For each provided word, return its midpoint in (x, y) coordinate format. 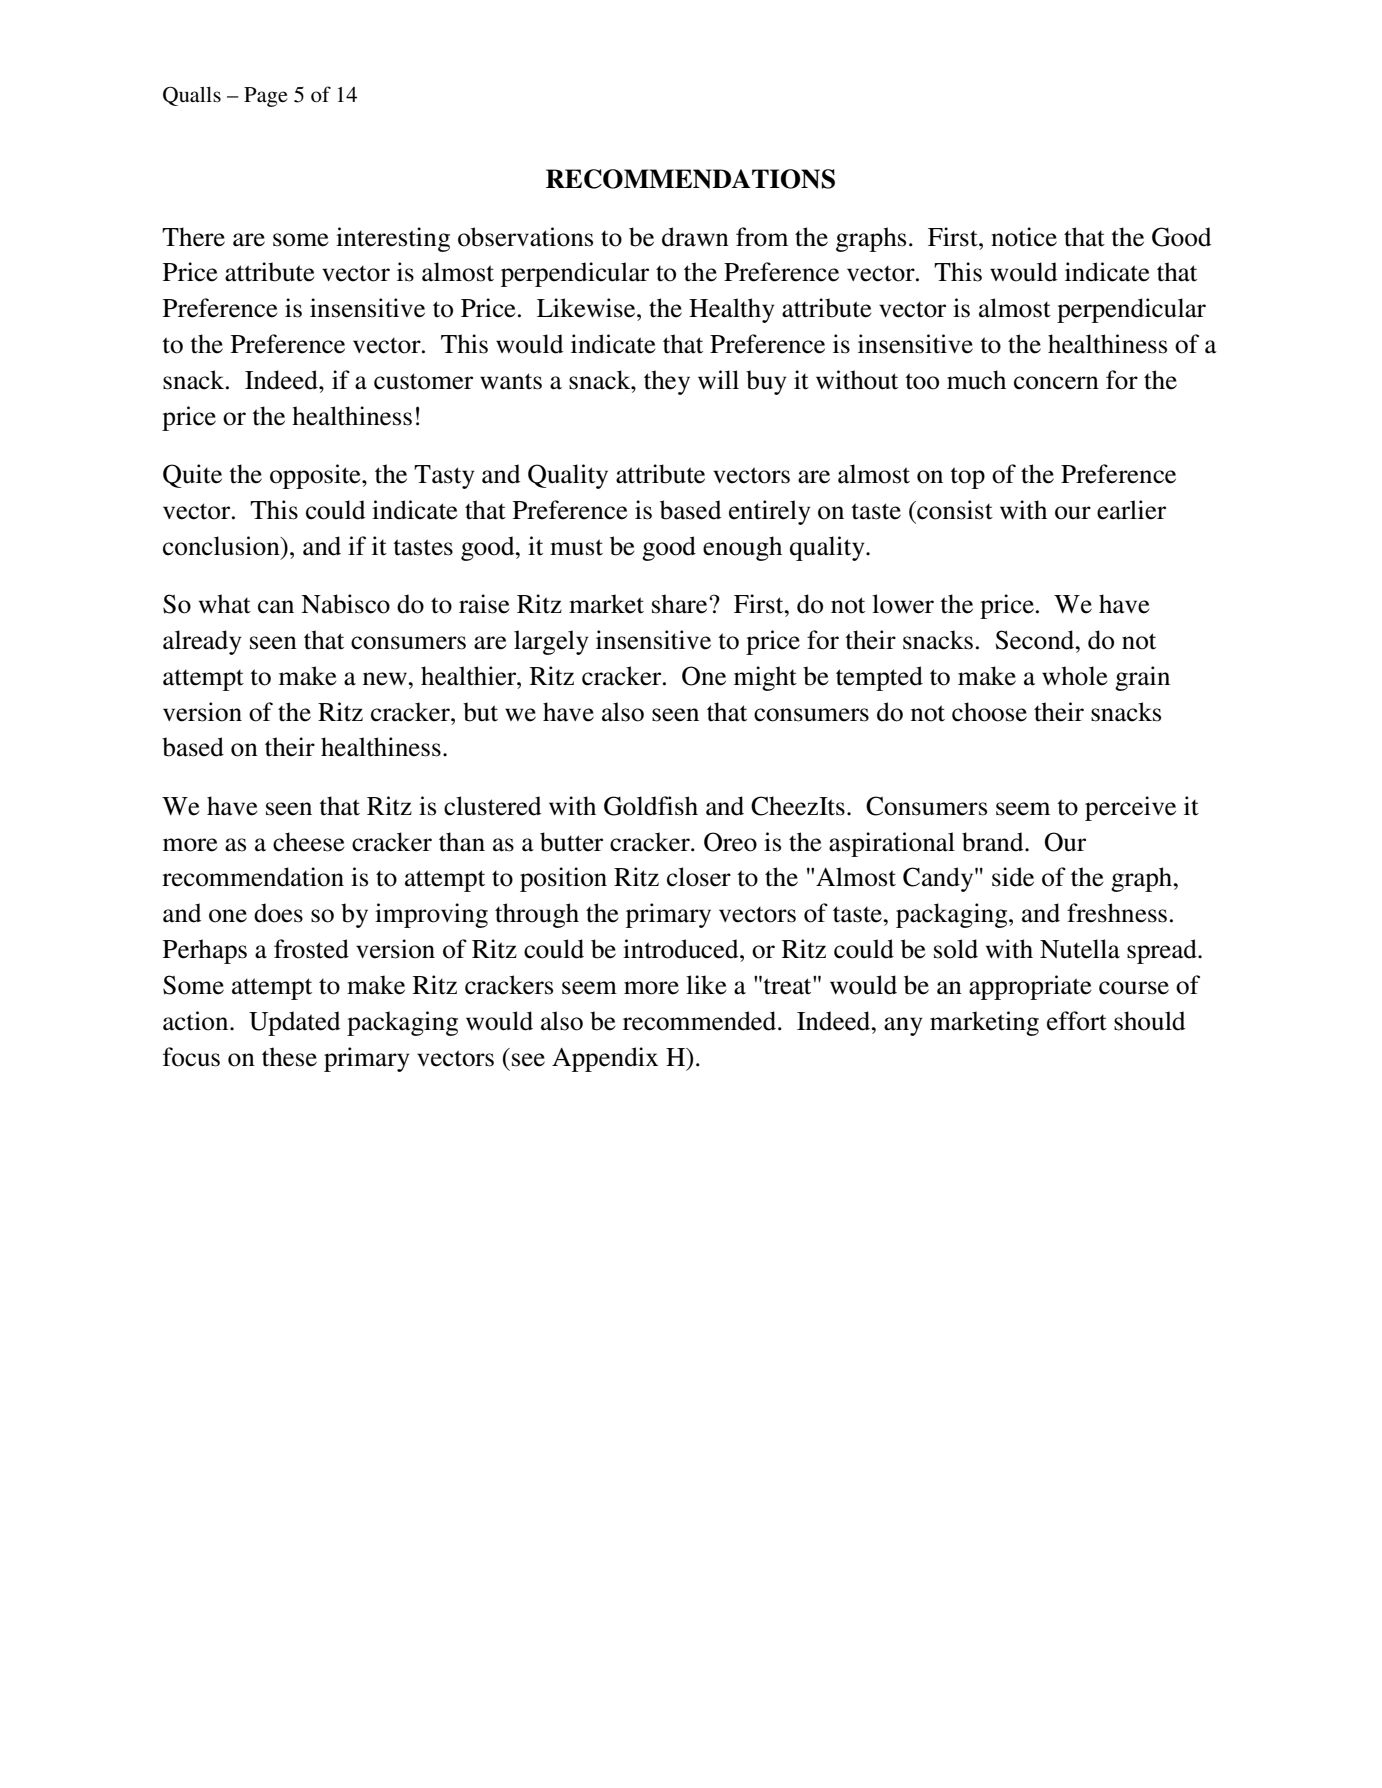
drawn (695, 237)
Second (1036, 640)
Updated (294, 1023)
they (667, 382)
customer (423, 381)
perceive (1130, 808)
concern (1056, 383)
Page (266, 97)
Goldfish (651, 806)
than (462, 842)
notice (1024, 237)
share (681, 604)
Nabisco (345, 604)
